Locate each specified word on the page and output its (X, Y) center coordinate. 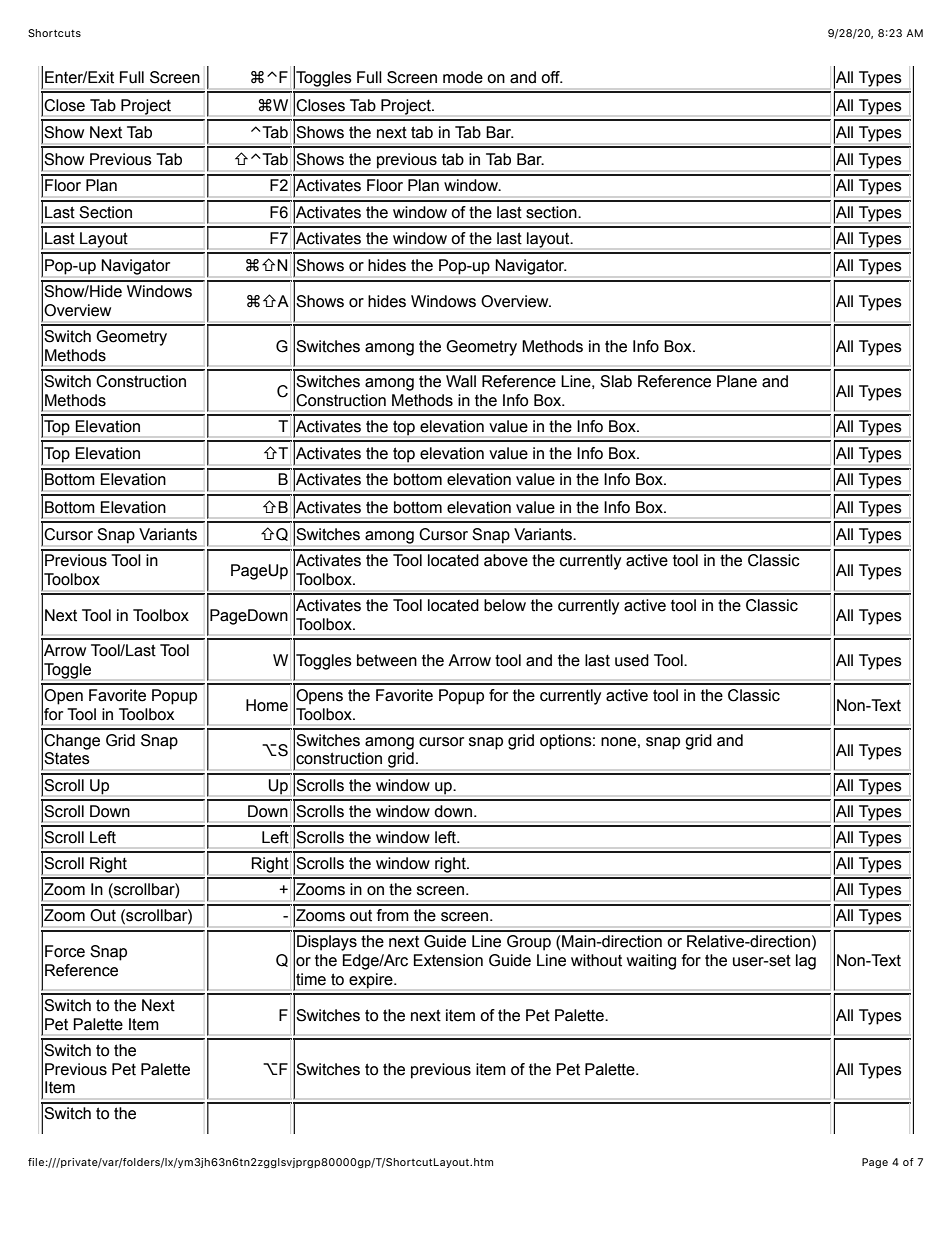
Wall (461, 381)
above (506, 560)
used (632, 660)
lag (806, 962)
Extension (448, 960)
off (551, 77)
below (505, 605)
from (393, 915)
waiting (651, 962)
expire (372, 981)
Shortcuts (54, 33)
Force (65, 951)
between (387, 660)
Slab (616, 381)
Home (267, 705)
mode (463, 77)
